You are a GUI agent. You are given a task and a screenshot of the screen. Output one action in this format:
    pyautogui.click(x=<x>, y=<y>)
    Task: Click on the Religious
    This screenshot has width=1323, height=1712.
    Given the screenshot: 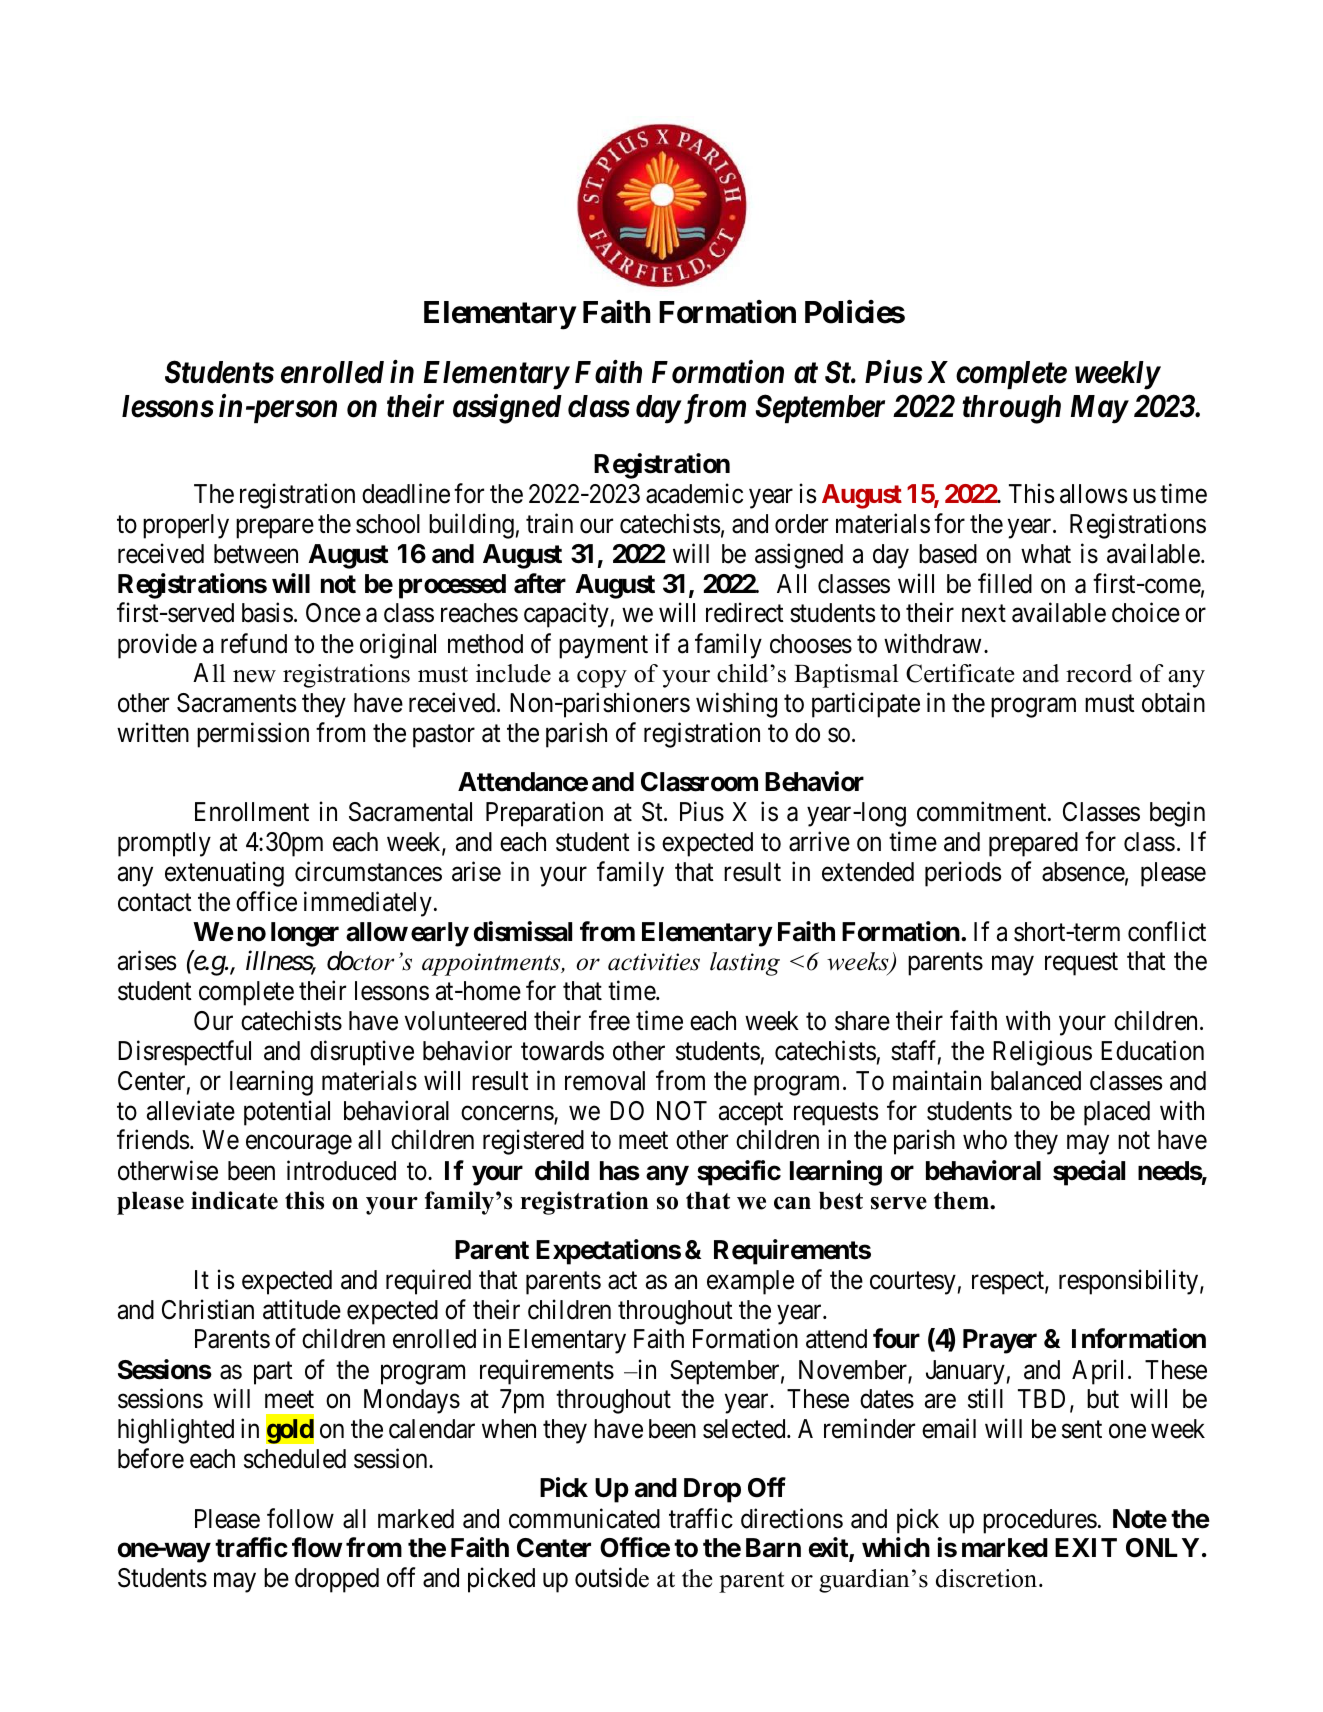 What is the action you would take?
    pyautogui.click(x=1042, y=1053)
